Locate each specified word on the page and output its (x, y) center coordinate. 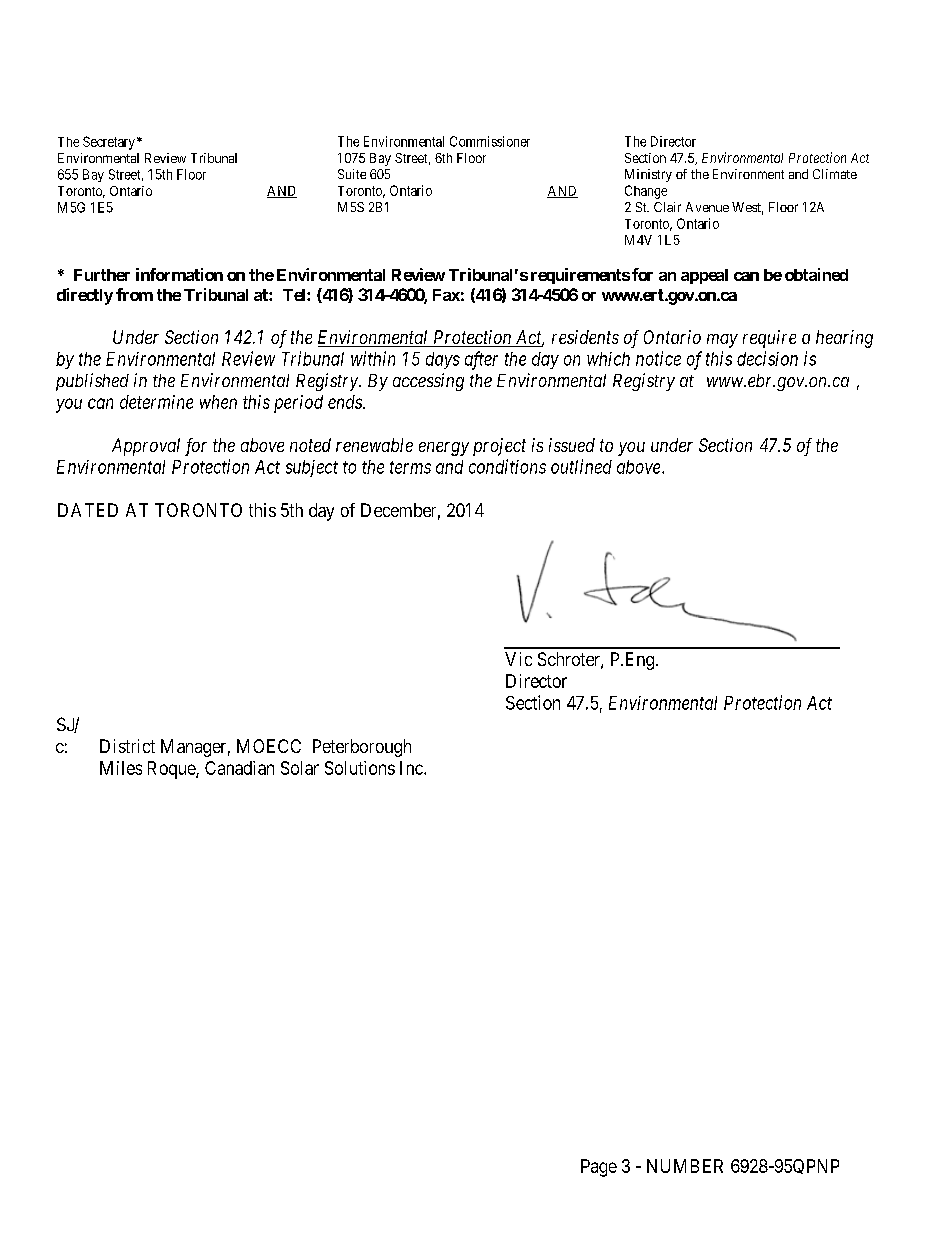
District (127, 746)
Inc (412, 768)
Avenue (707, 207)
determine (156, 402)
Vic (518, 659)
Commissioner (490, 141)
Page (599, 1168)
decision (767, 358)
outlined (581, 466)
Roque (172, 770)
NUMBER (685, 1166)
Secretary (109, 143)
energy (444, 449)
